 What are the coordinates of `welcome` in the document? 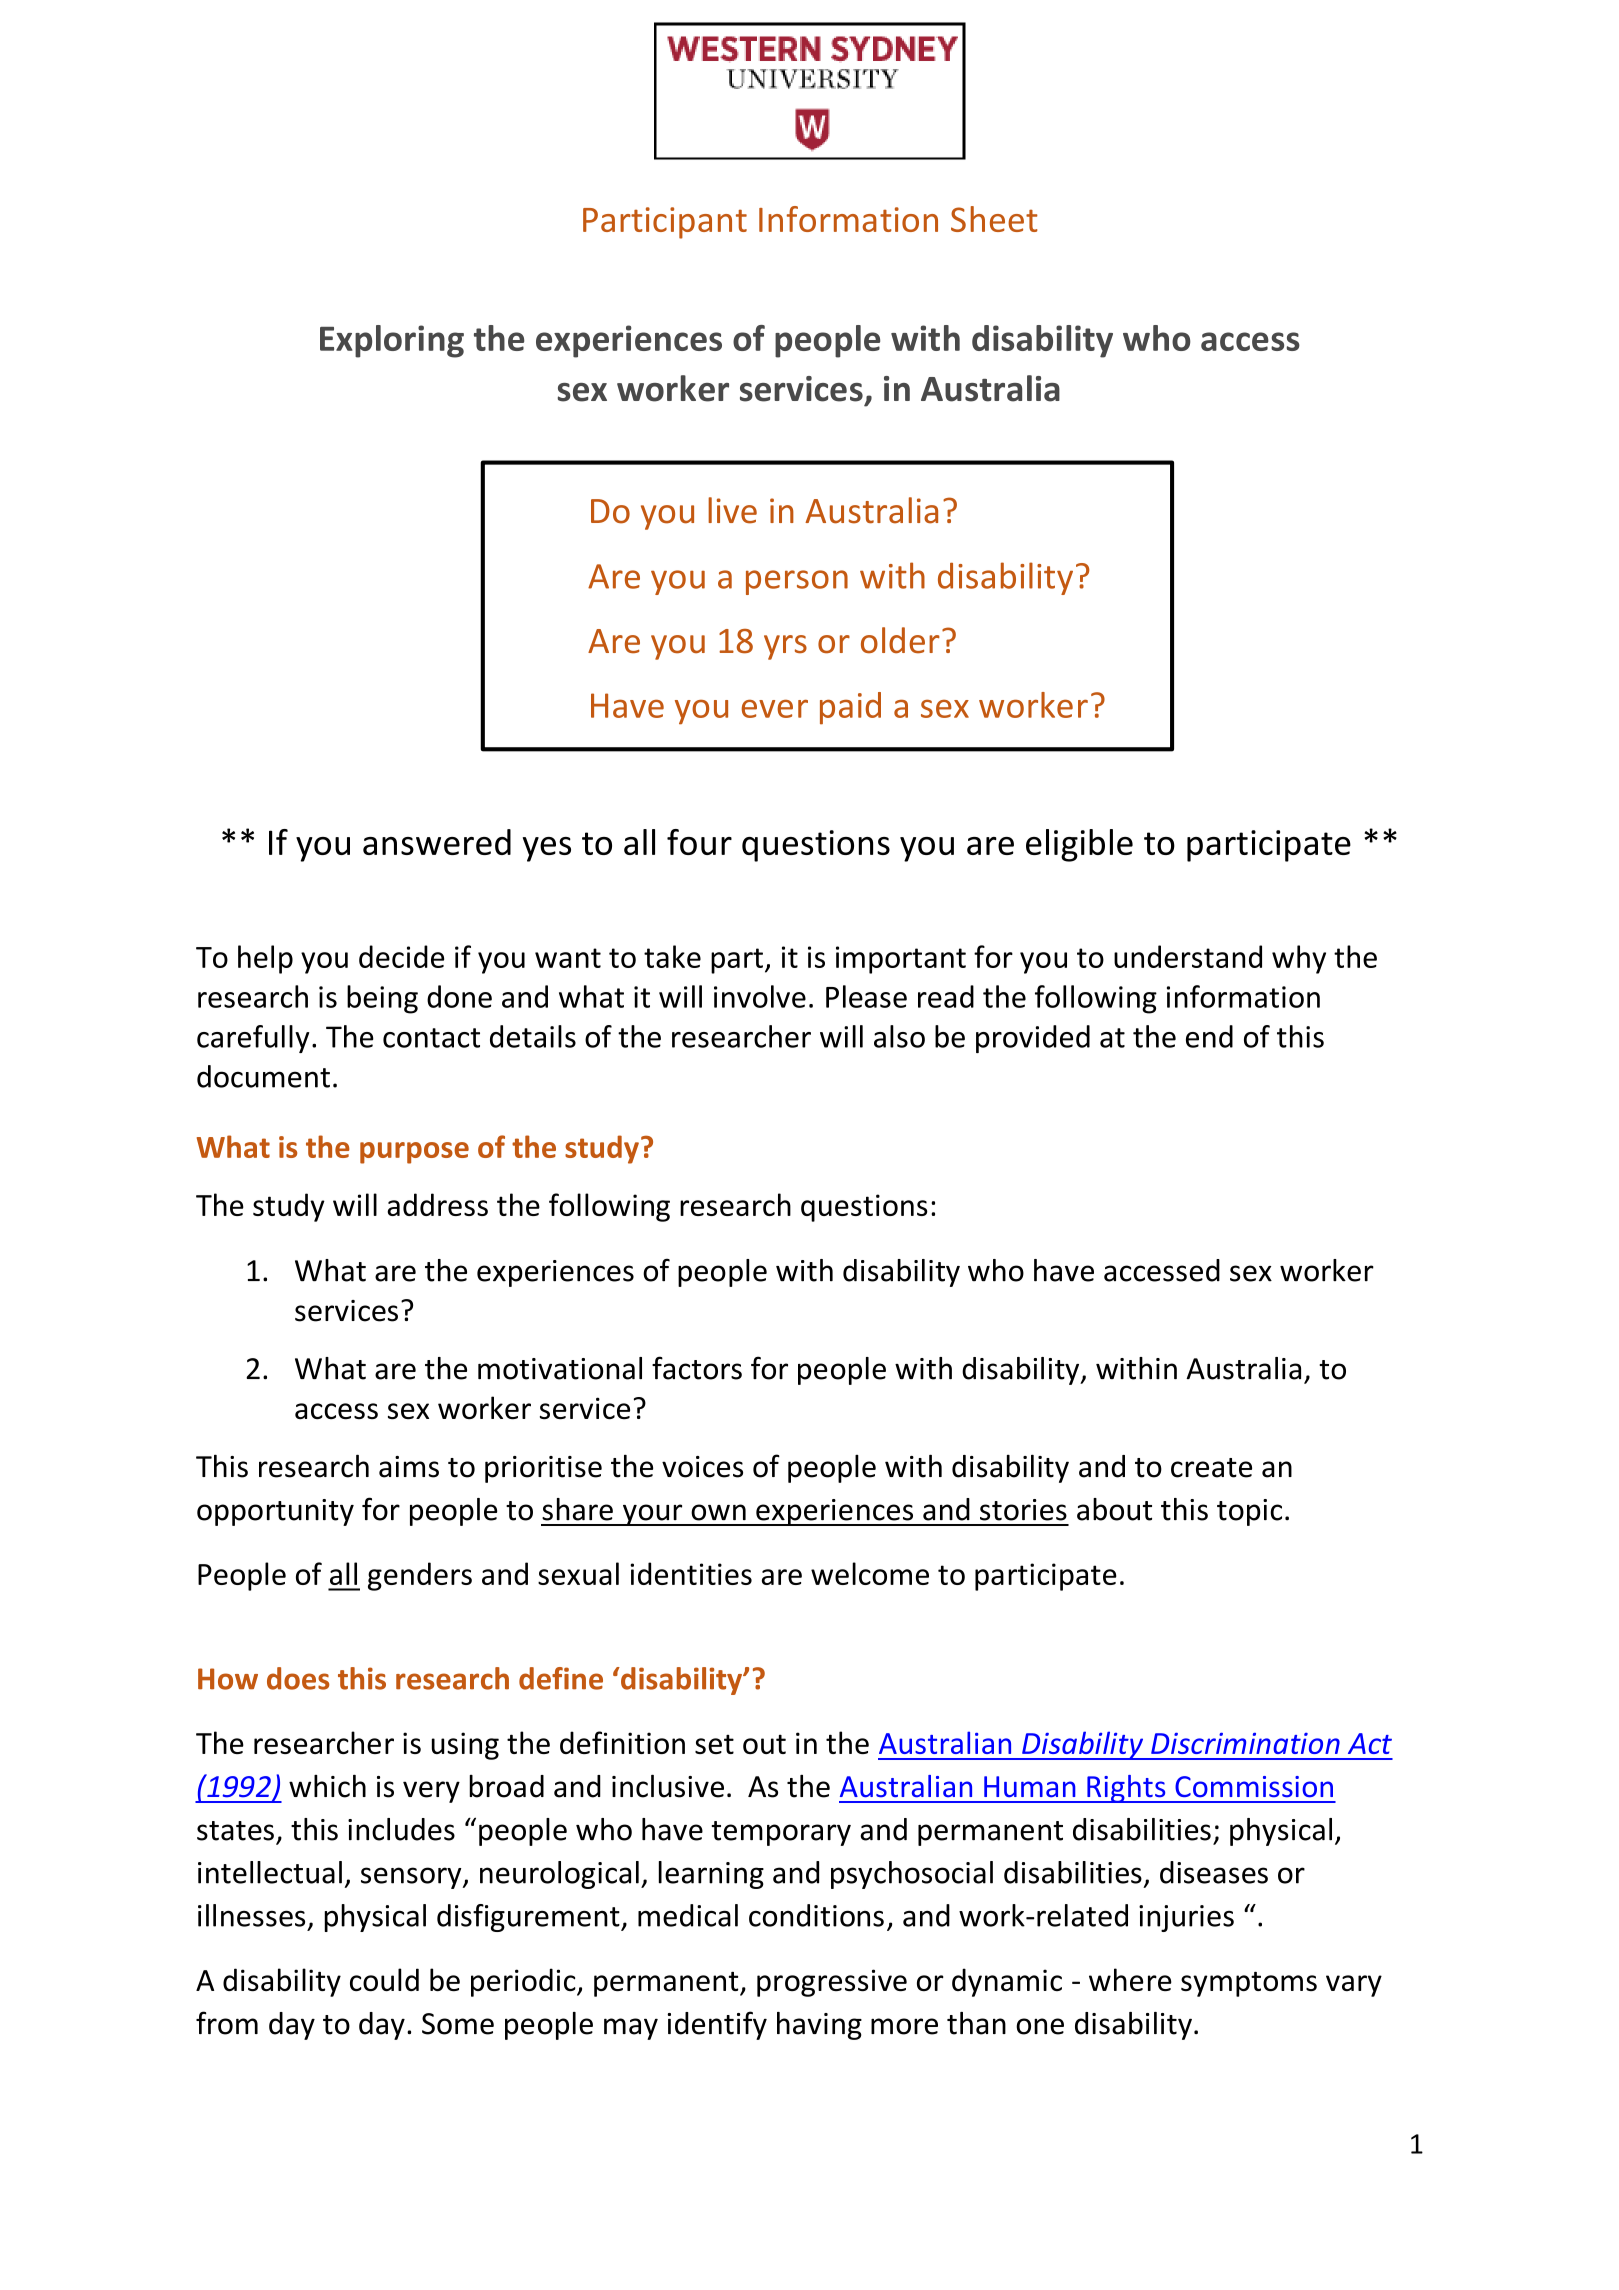 It's located at (870, 1573).
